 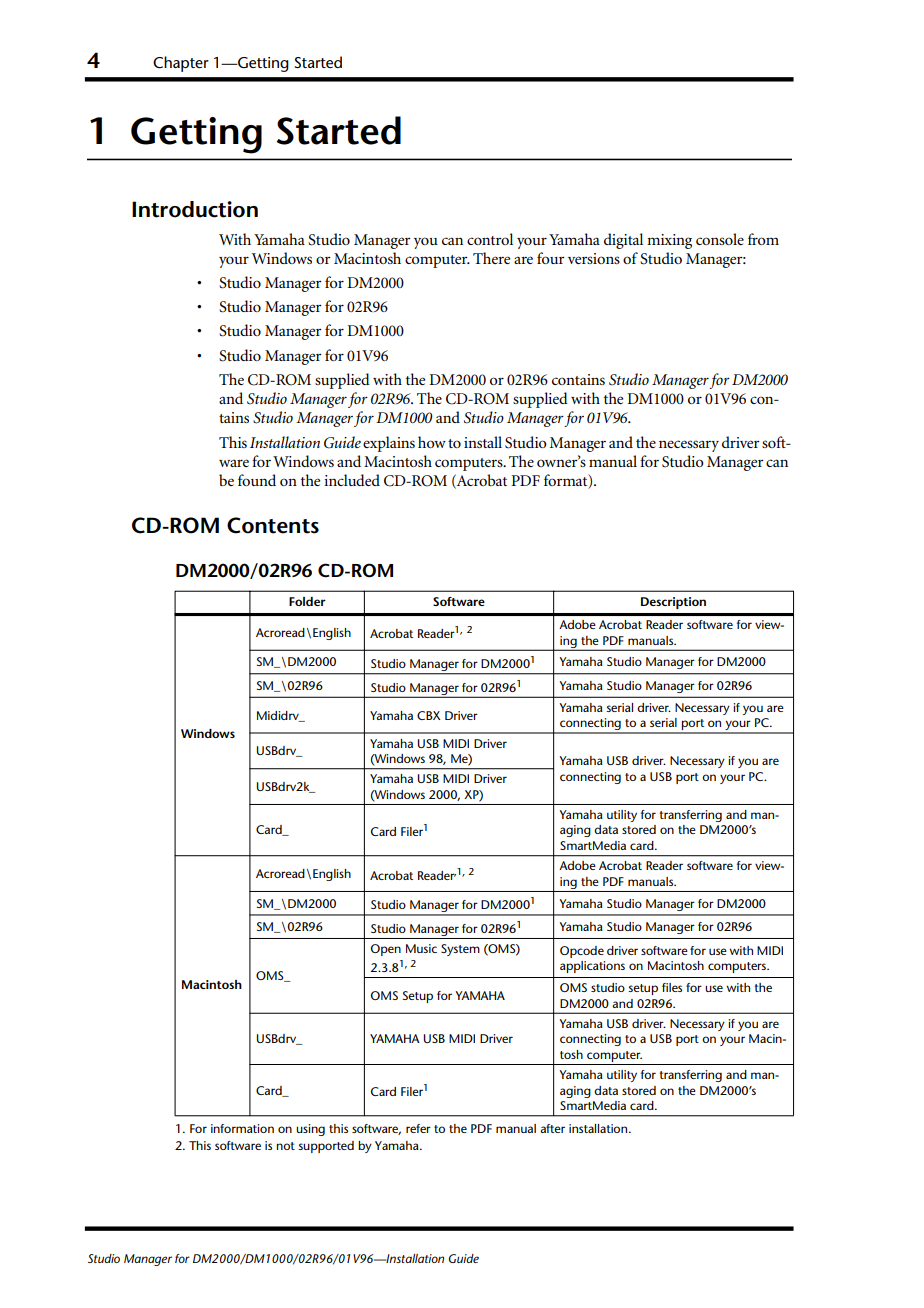 What do you see at coordinates (181, 64) in the image?
I see `Chapter` at bounding box center [181, 64].
